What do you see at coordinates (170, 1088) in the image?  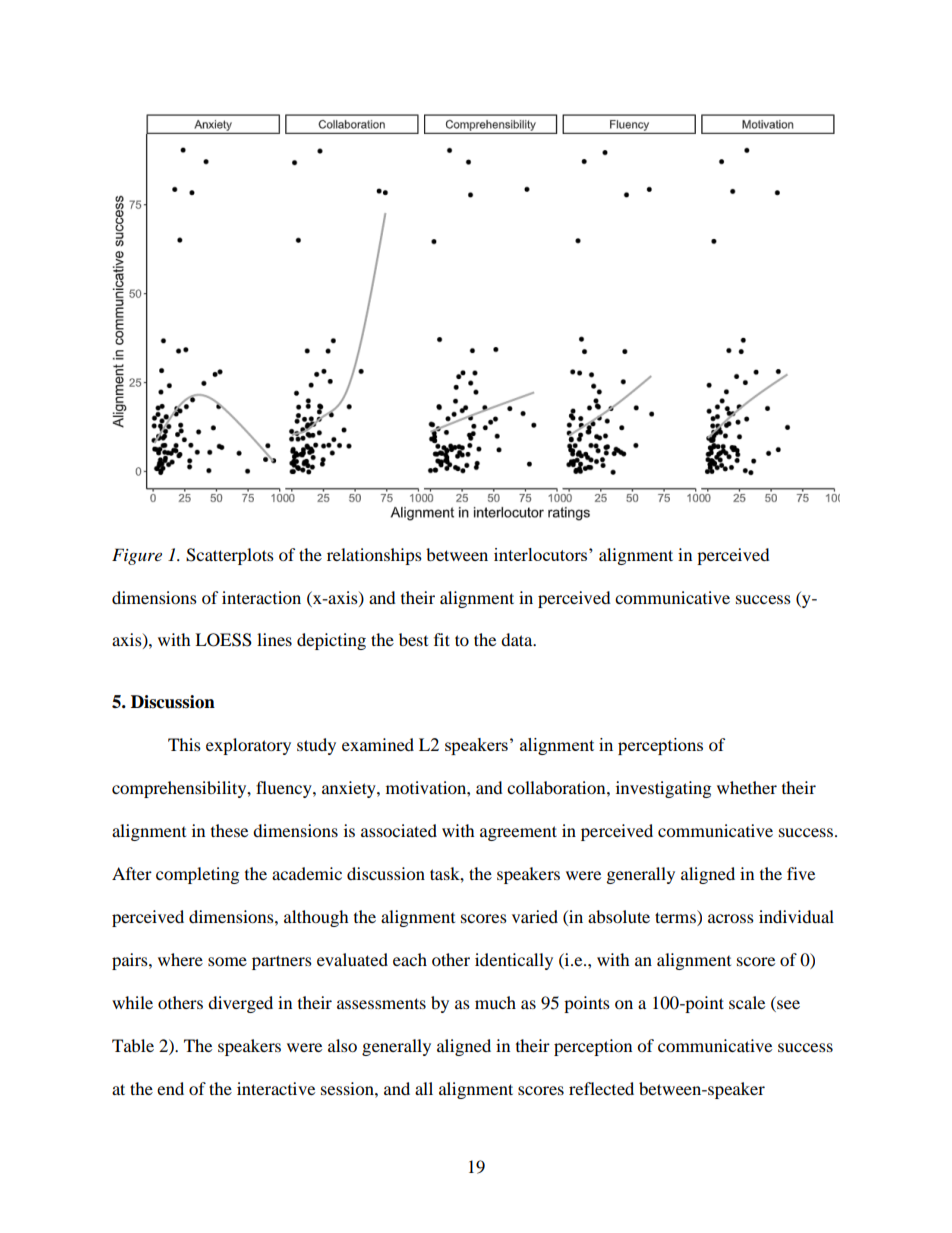 I see `end` at bounding box center [170, 1088].
